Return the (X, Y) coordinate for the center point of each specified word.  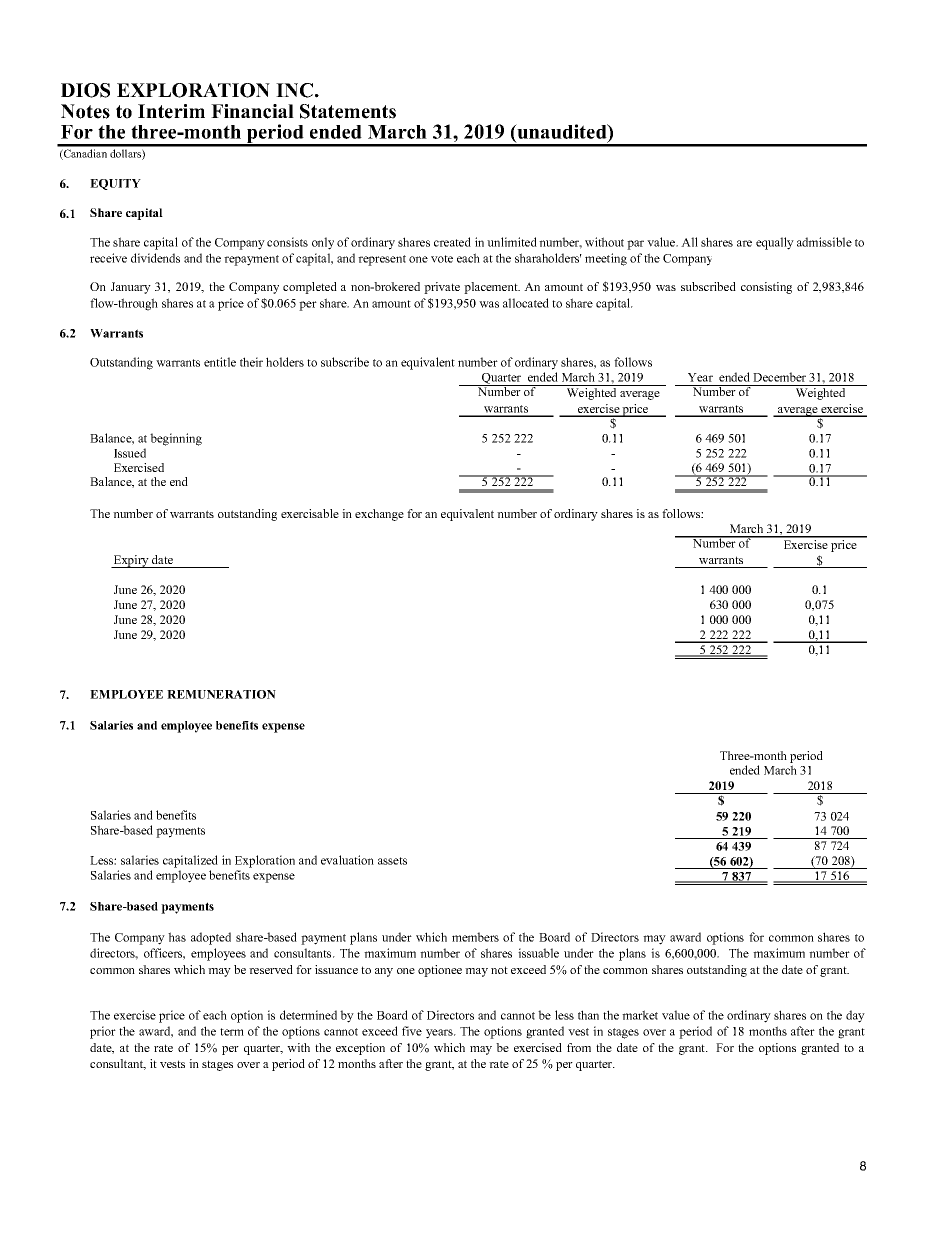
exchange (379, 515)
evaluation (347, 860)
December (779, 377)
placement (492, 288)
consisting (766, 288)
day (855, 1016)
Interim (171, 111)
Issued (130, 453)
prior (103, 1032)
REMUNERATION (221, 694)
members (475, 937)
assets (392, 861)
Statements (348, 111)
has (177, 937)
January (131, 288)
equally (775, 243)
